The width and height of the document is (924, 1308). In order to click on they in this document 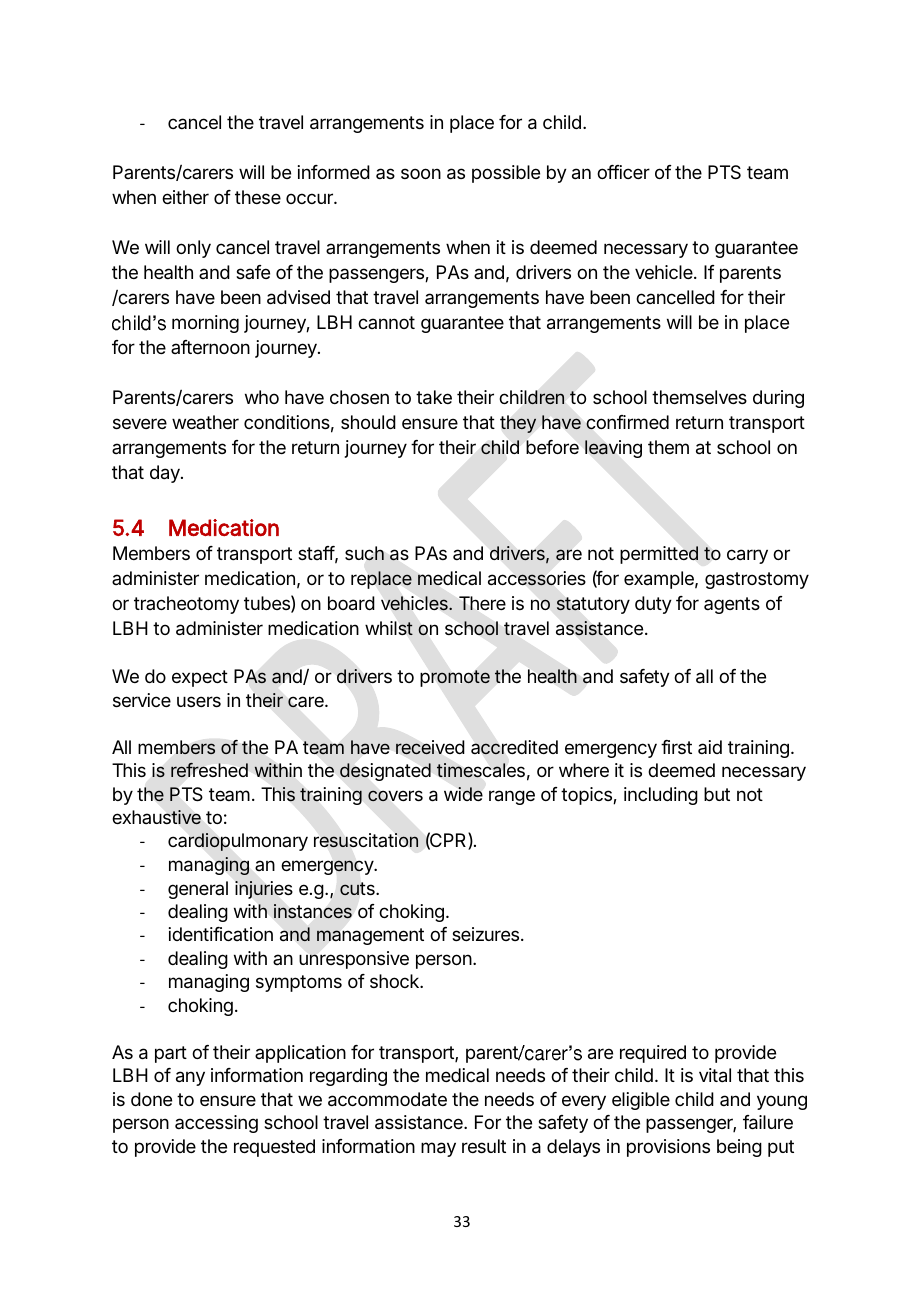, I will do `click(518, 424)`.
